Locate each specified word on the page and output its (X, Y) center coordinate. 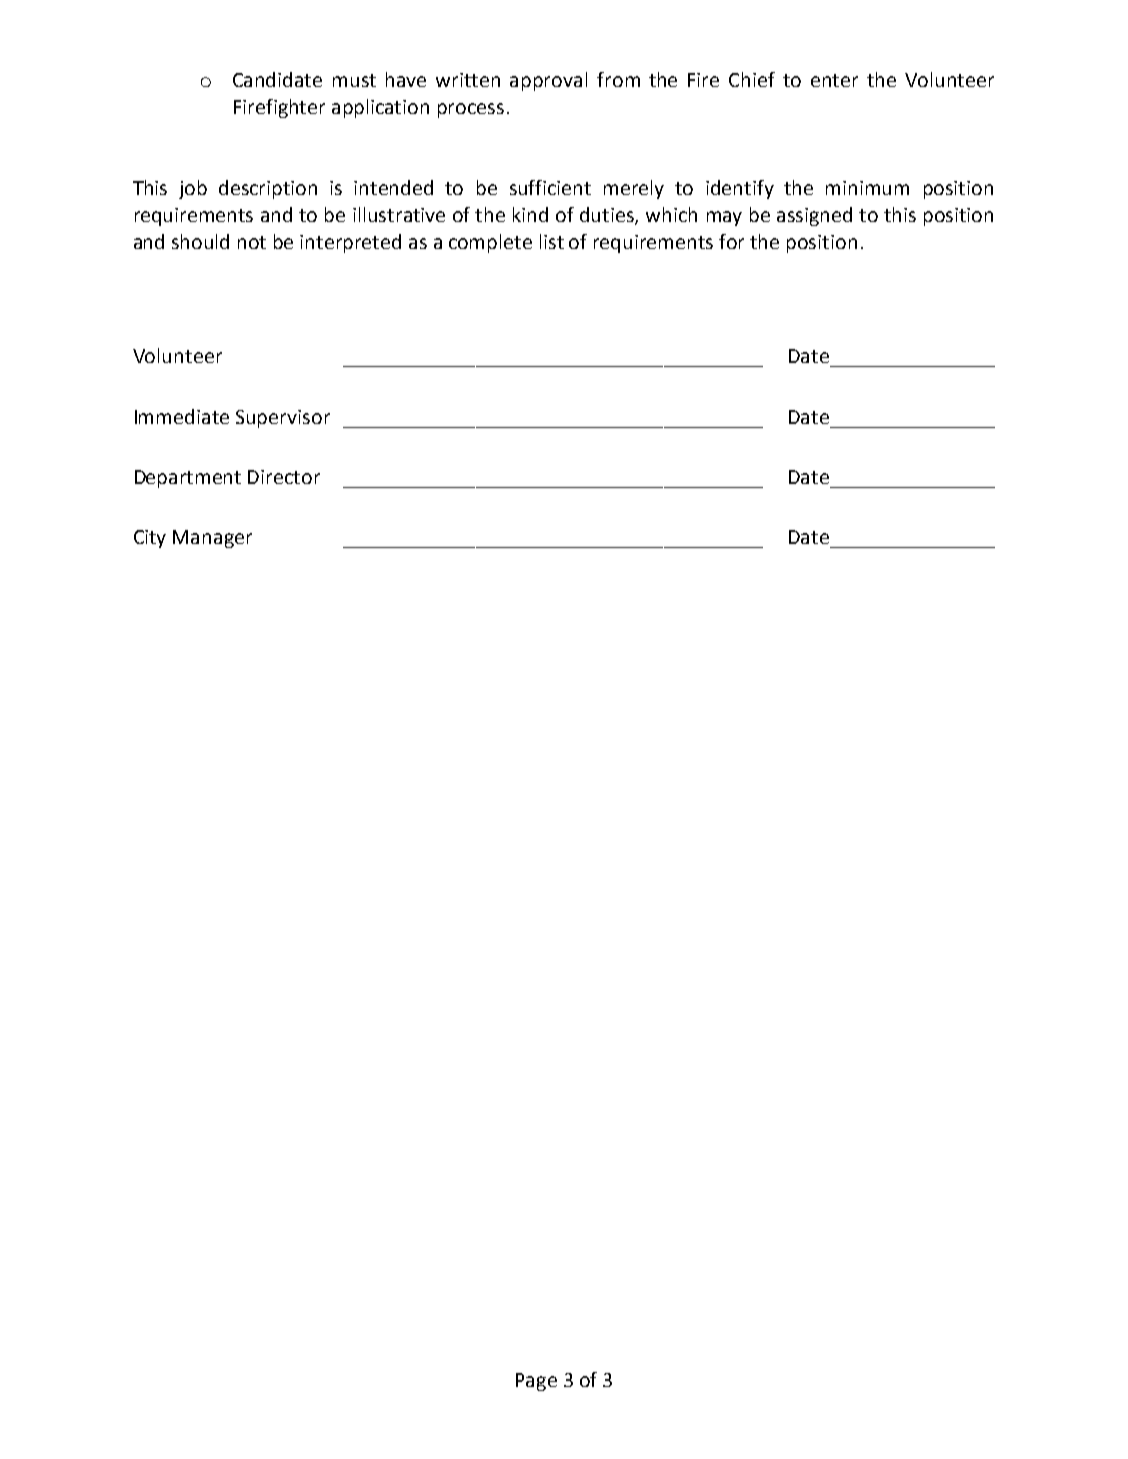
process (471, 110)
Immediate (182, 416)
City (150, 539)
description (268, 189)
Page (536, 1382)
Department (188, 479)
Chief (752, 79)
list (552, 241)
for (731, 241)
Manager (212, 539)
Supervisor (283, 419)
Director (284, 477)
